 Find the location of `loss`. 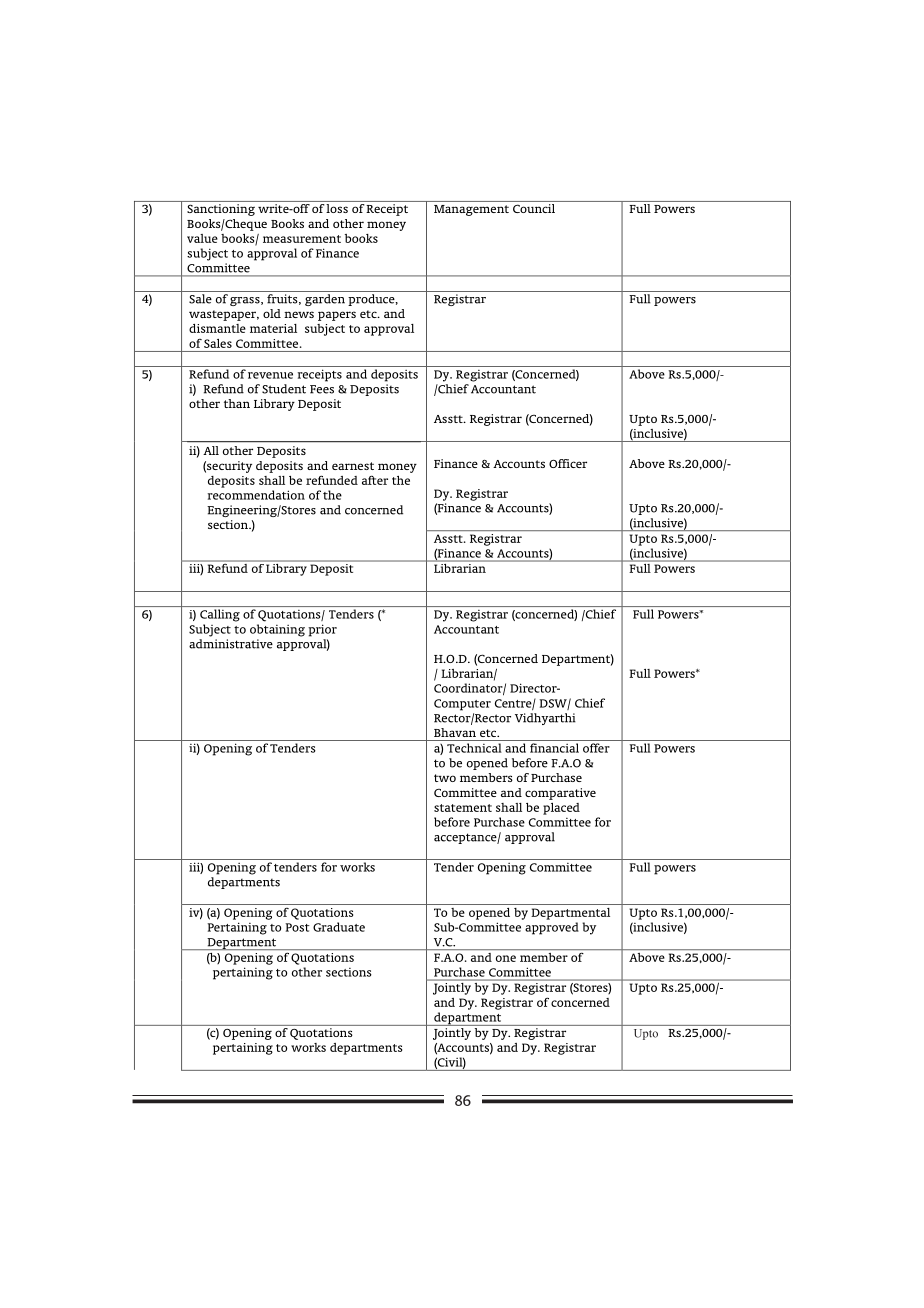

loss is located at coordinates (337, 208).
